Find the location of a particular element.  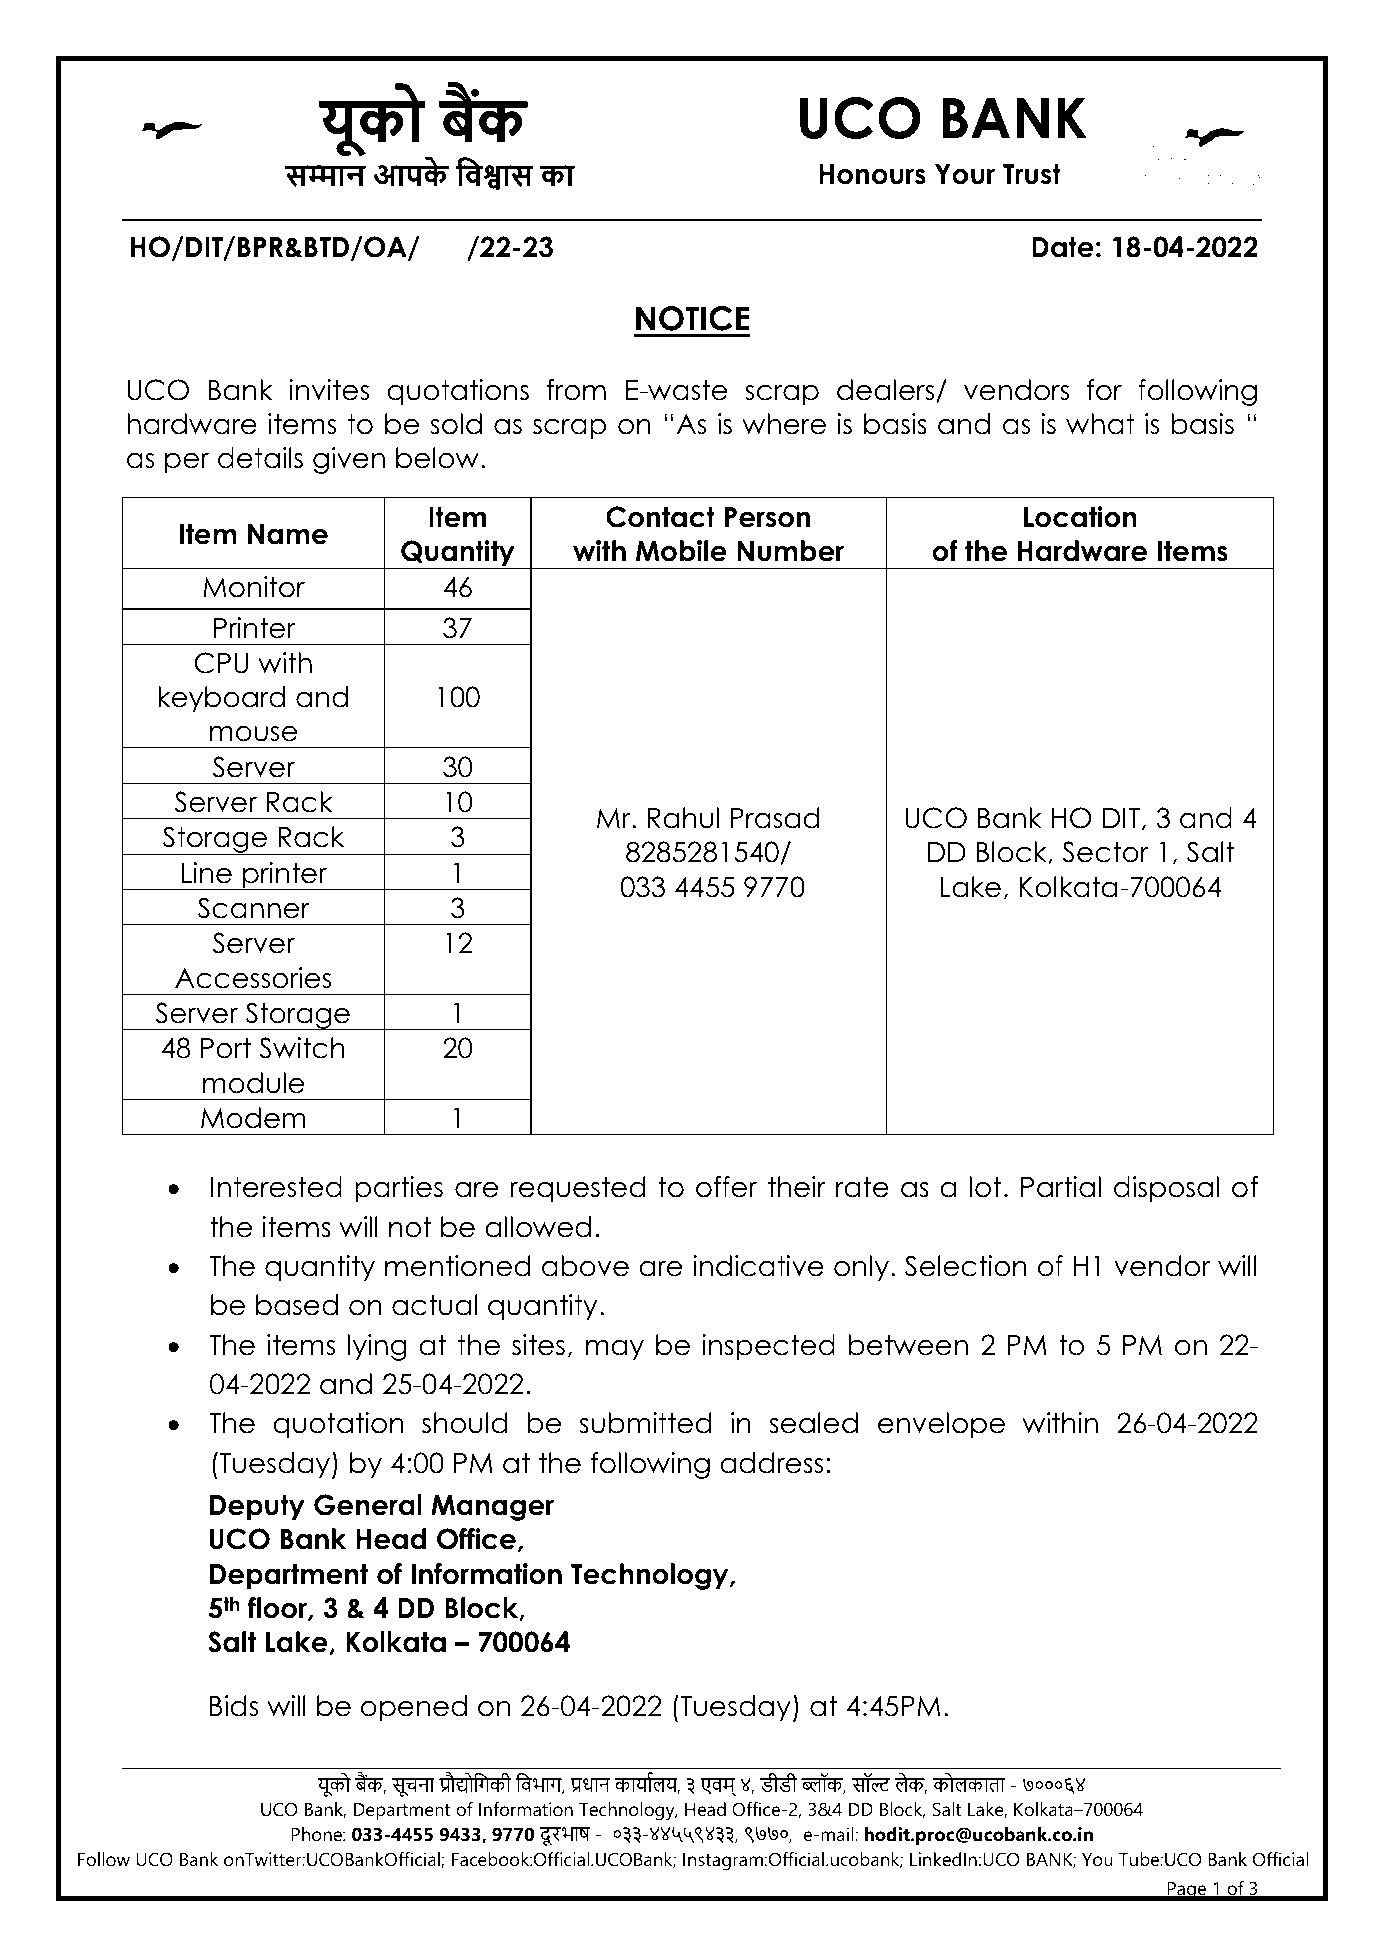

Scanner is located at coordinates (254, 908).
